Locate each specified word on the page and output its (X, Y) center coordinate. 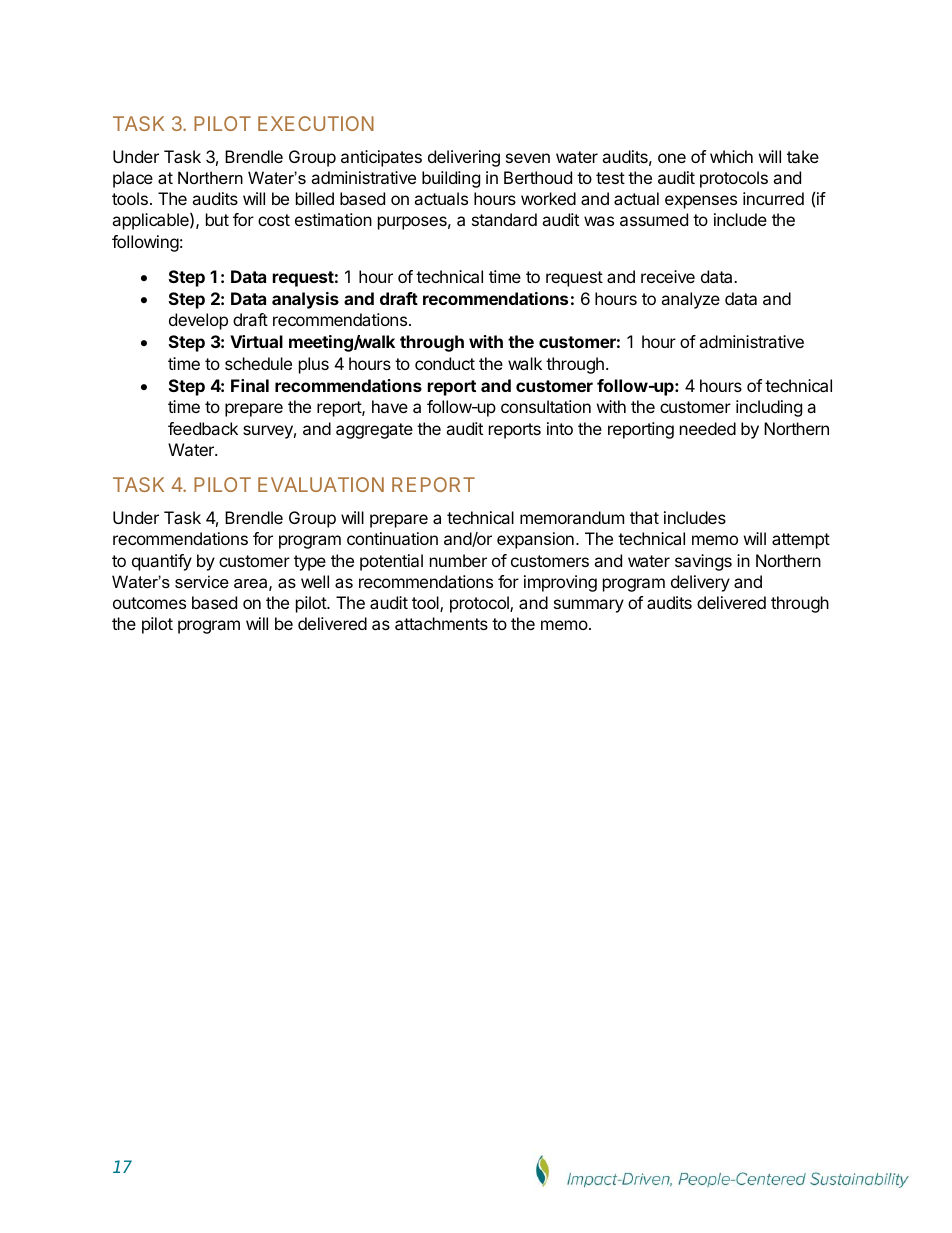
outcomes (149, 603)
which (731, 156)
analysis (305, 300)
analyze (690, 300)
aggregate (374, 431)
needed (708, 428)
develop (198, 321)
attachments (441, 623)
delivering (464, 158)
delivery (700, 583)
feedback (203, 428)
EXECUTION (316, 123)
